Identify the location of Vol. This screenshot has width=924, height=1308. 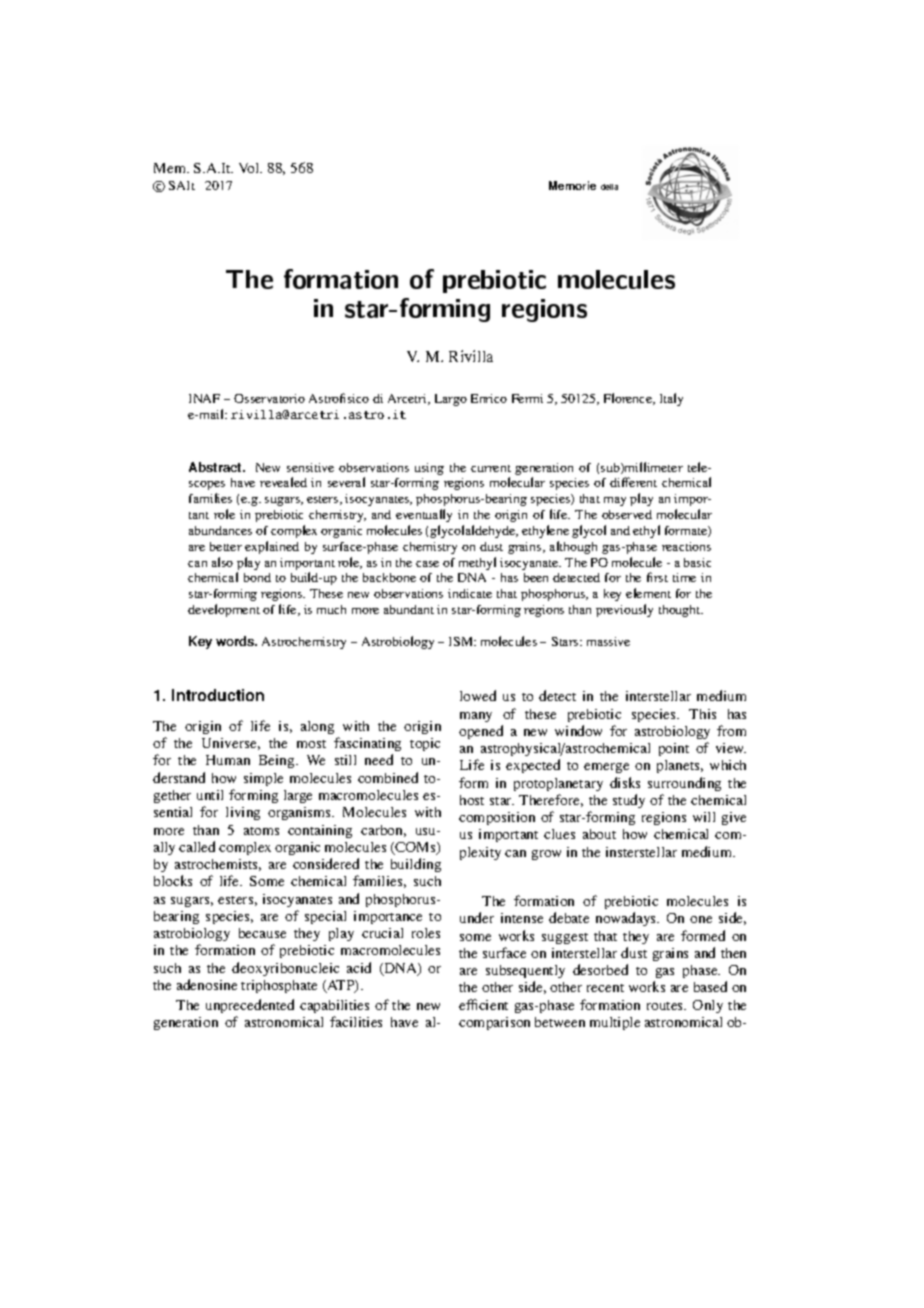
(250, 168).
